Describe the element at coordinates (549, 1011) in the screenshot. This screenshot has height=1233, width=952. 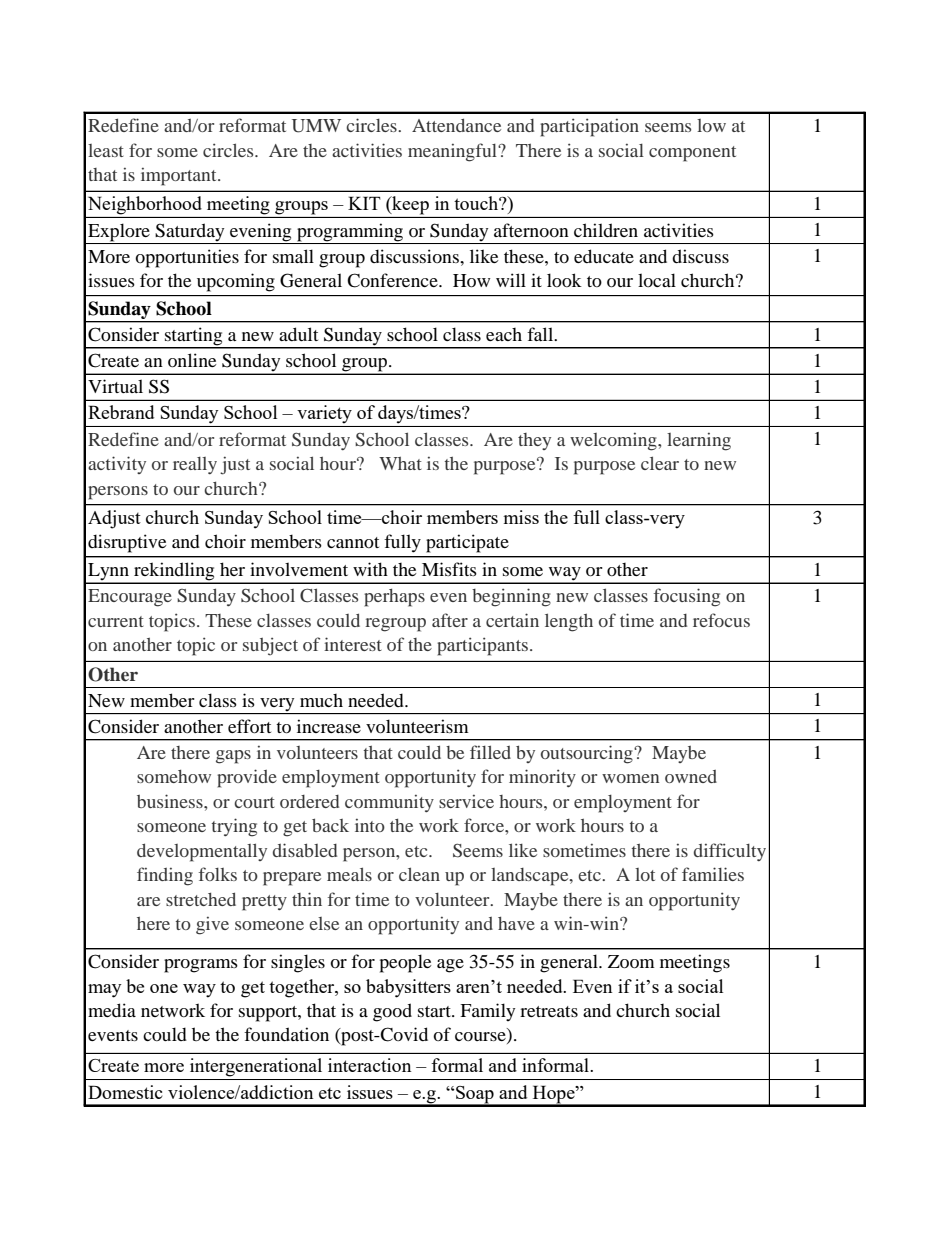
I see `retreats` at that location.
